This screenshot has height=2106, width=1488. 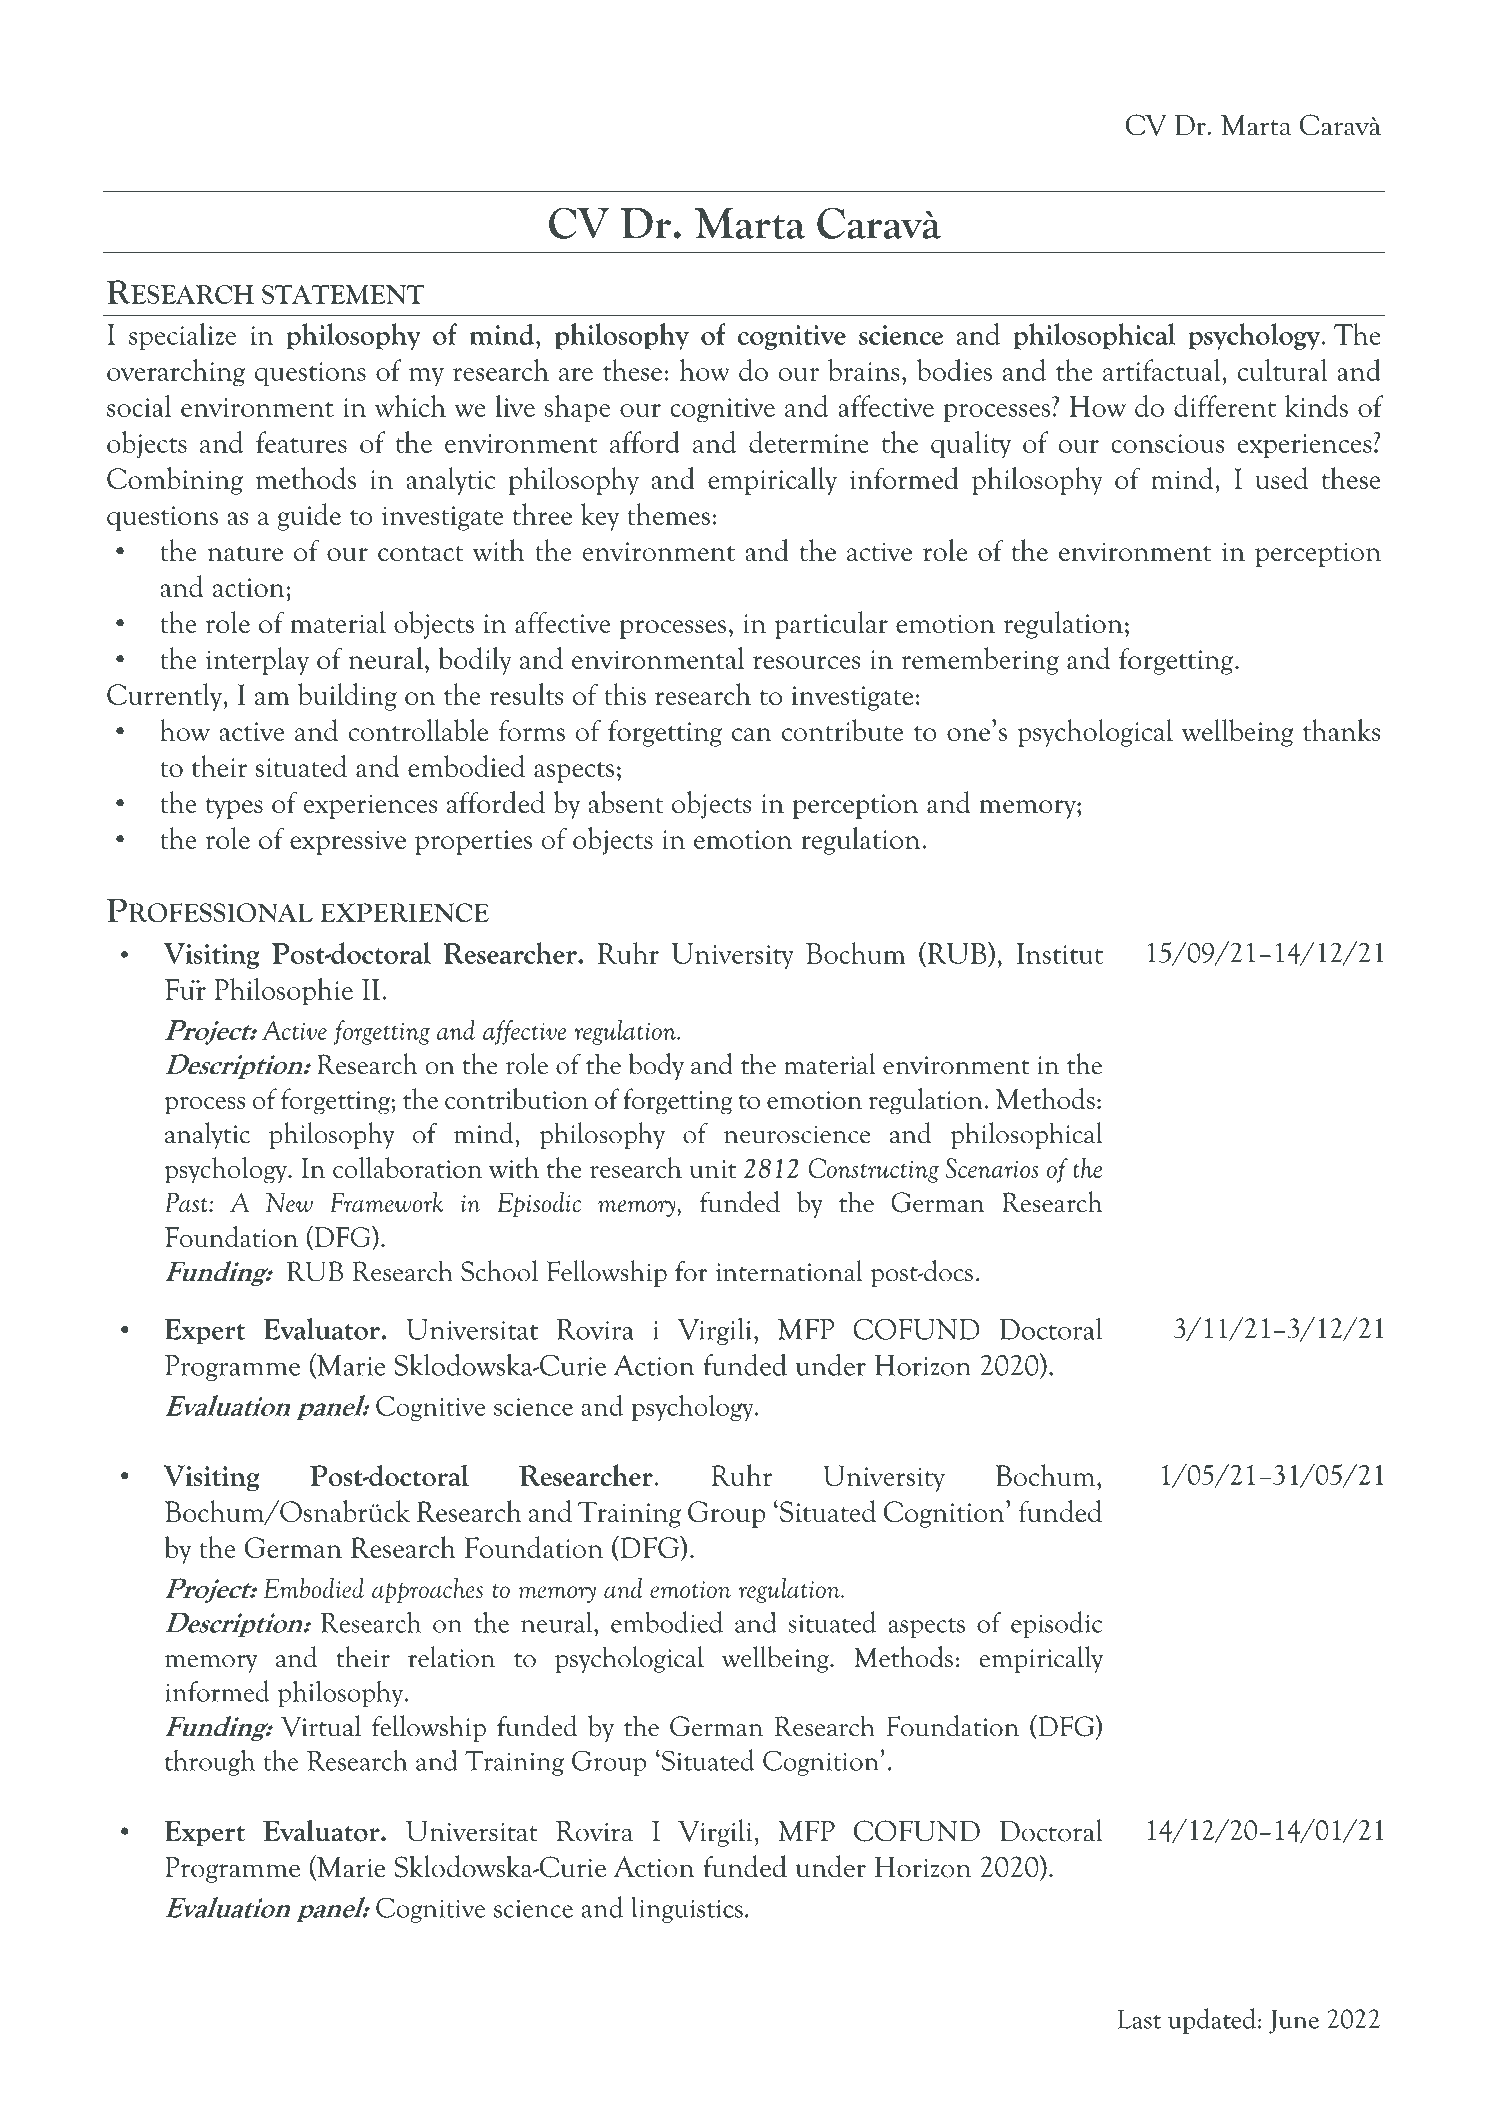 I want to click on international, so click(x=789, y=1271).
